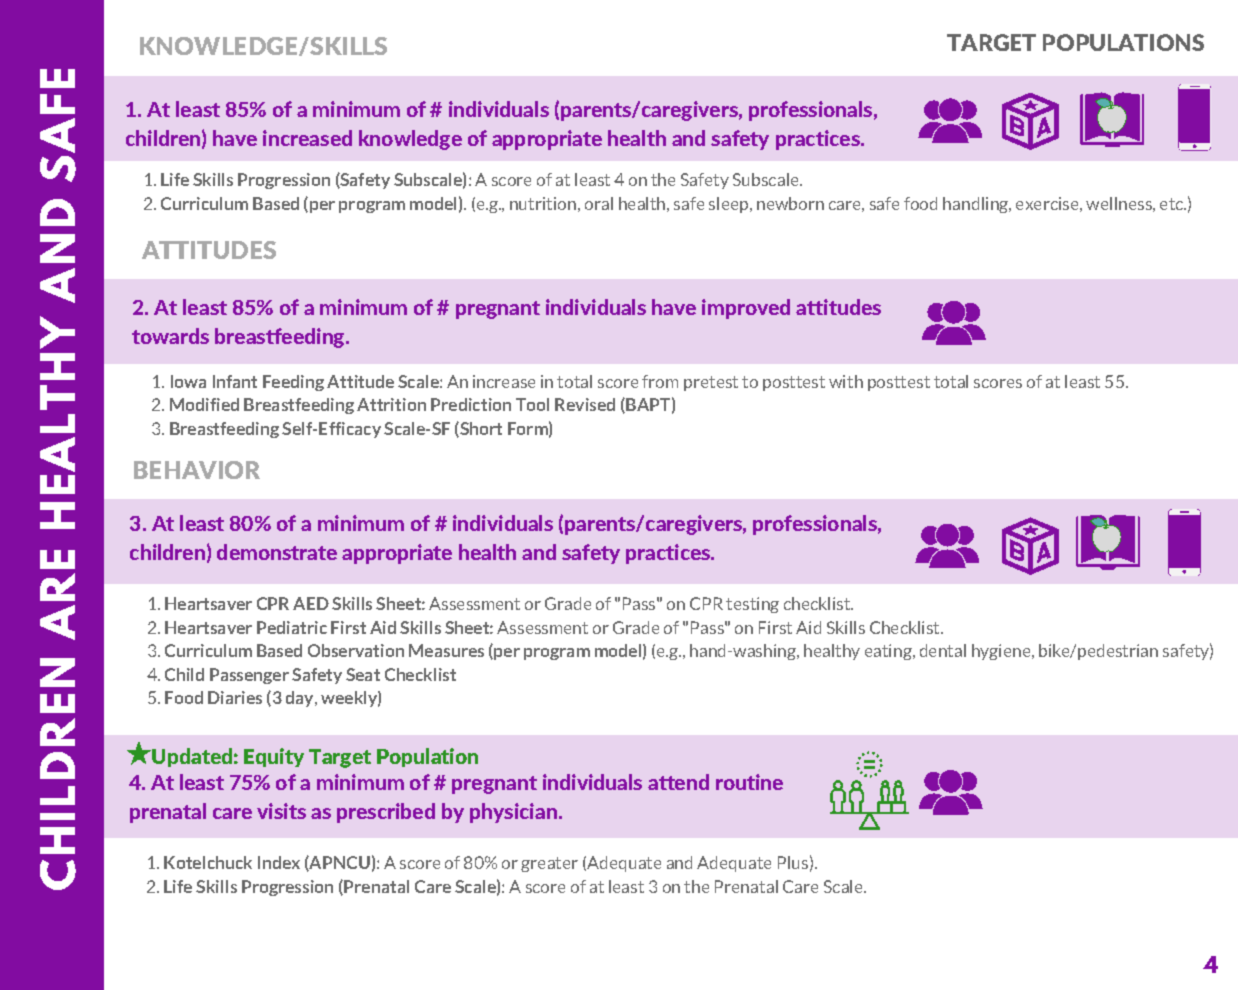  Describe the element at coordinates (543, 203) in the screenshot. I see `nutrition` at that location.
